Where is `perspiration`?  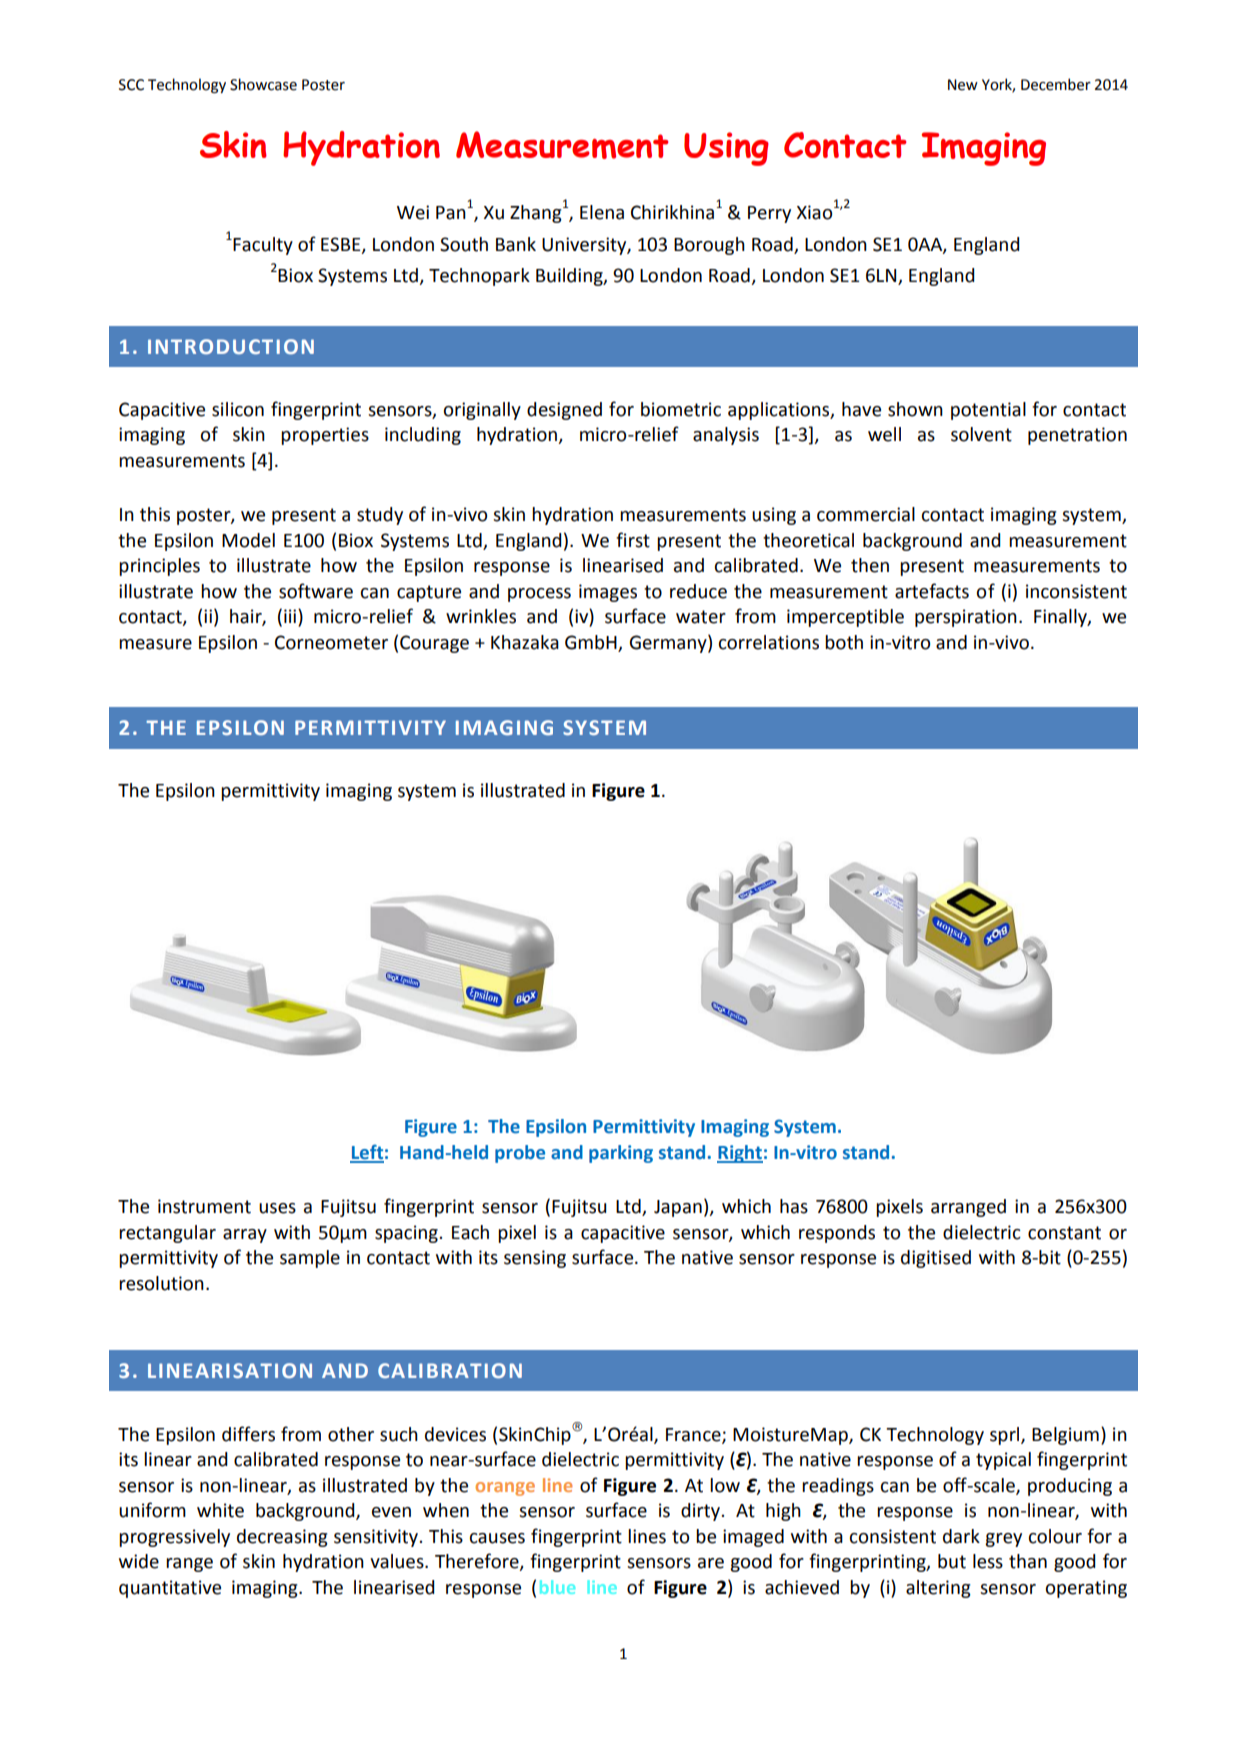
perspiration is located at coordinates (966, 618).
